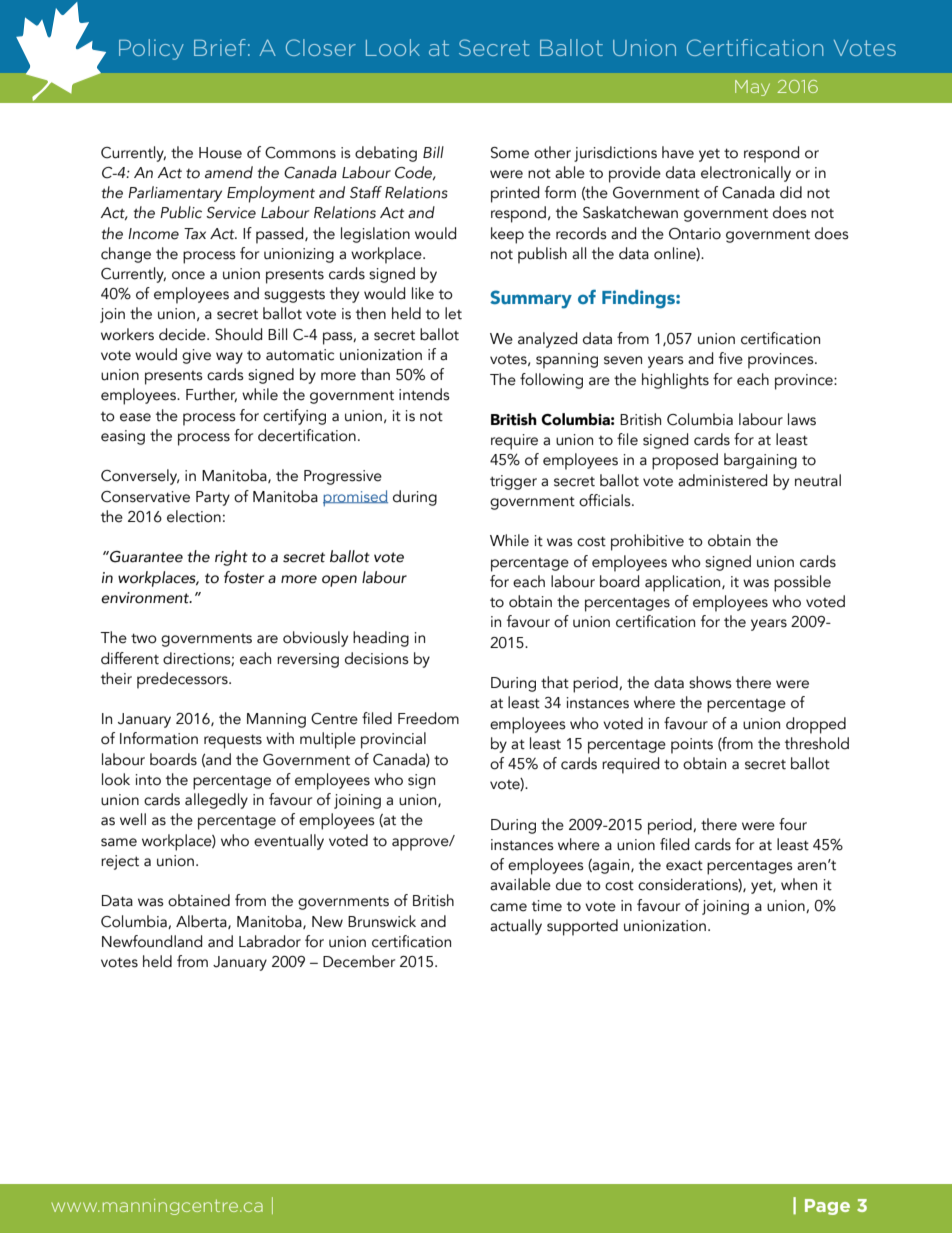  What do you see at coordinates (752, 88) in the screenshot?
I see `May` at bounding box center [752, 88].
